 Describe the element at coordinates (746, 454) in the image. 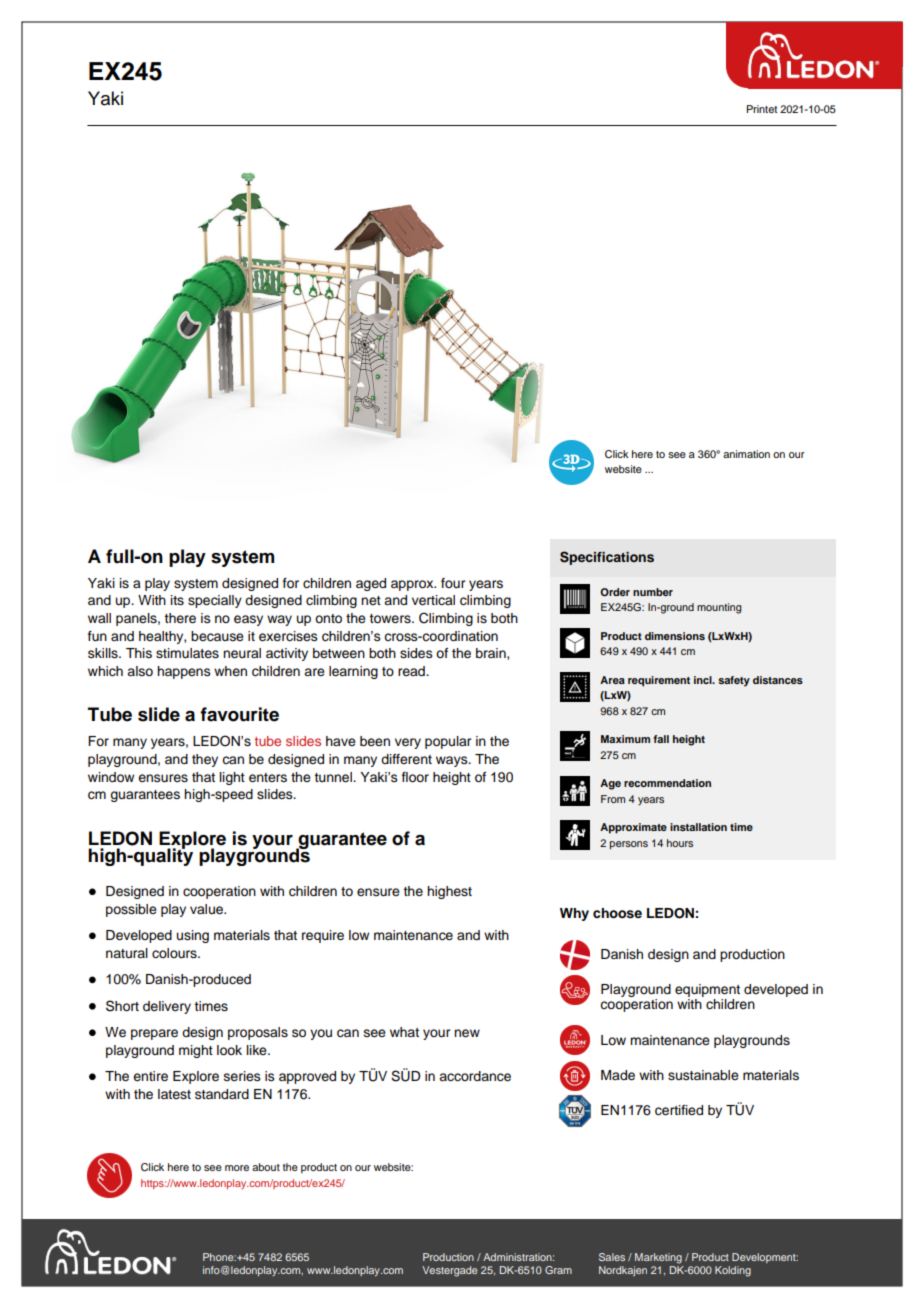

I see `animation` at that location.
